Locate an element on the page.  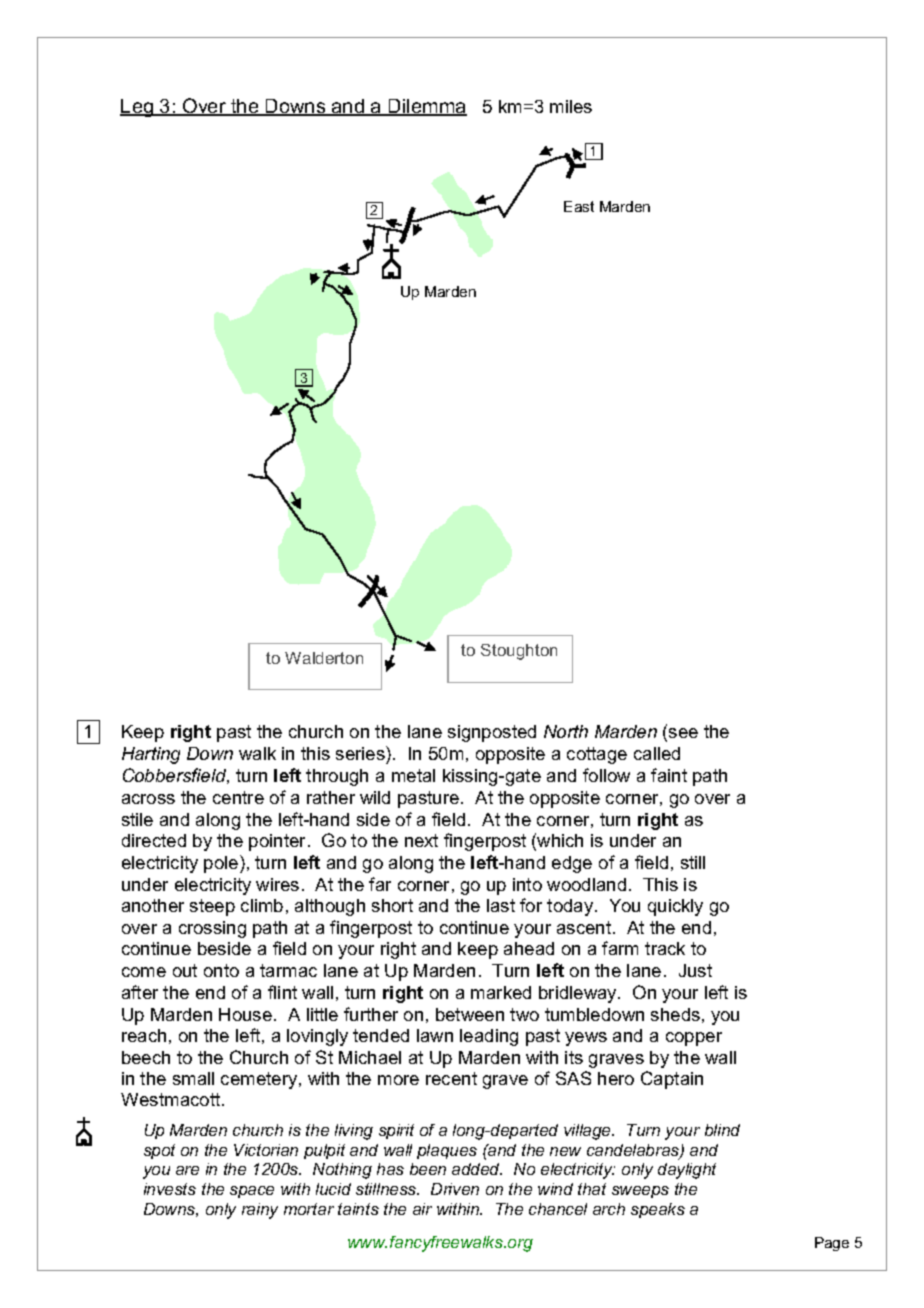
space is located at coordinates (252, 1192).
